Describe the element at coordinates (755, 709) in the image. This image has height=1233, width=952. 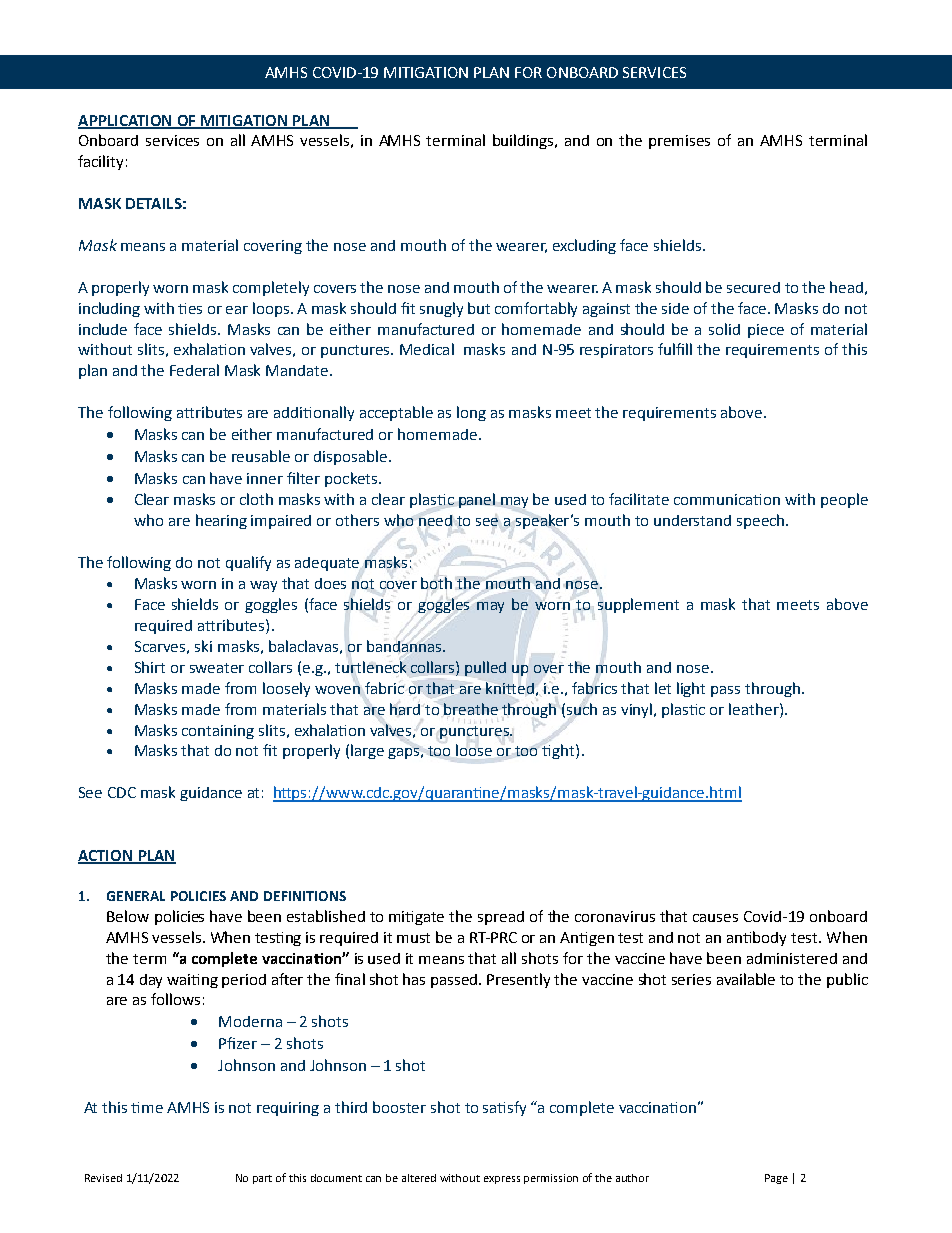
I see `leather` at that location.
